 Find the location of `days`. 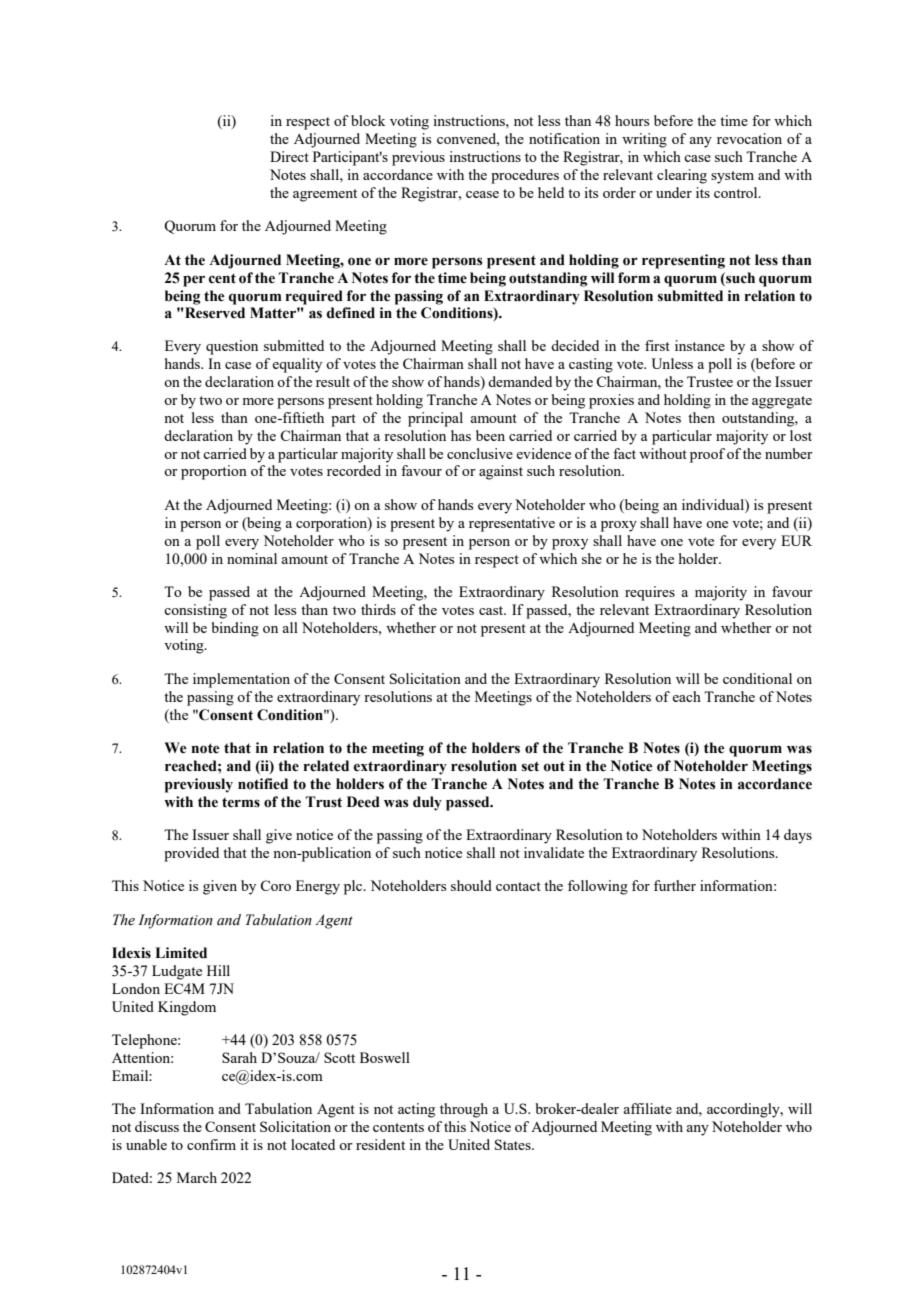

days is located at coordinates (798, 836).
